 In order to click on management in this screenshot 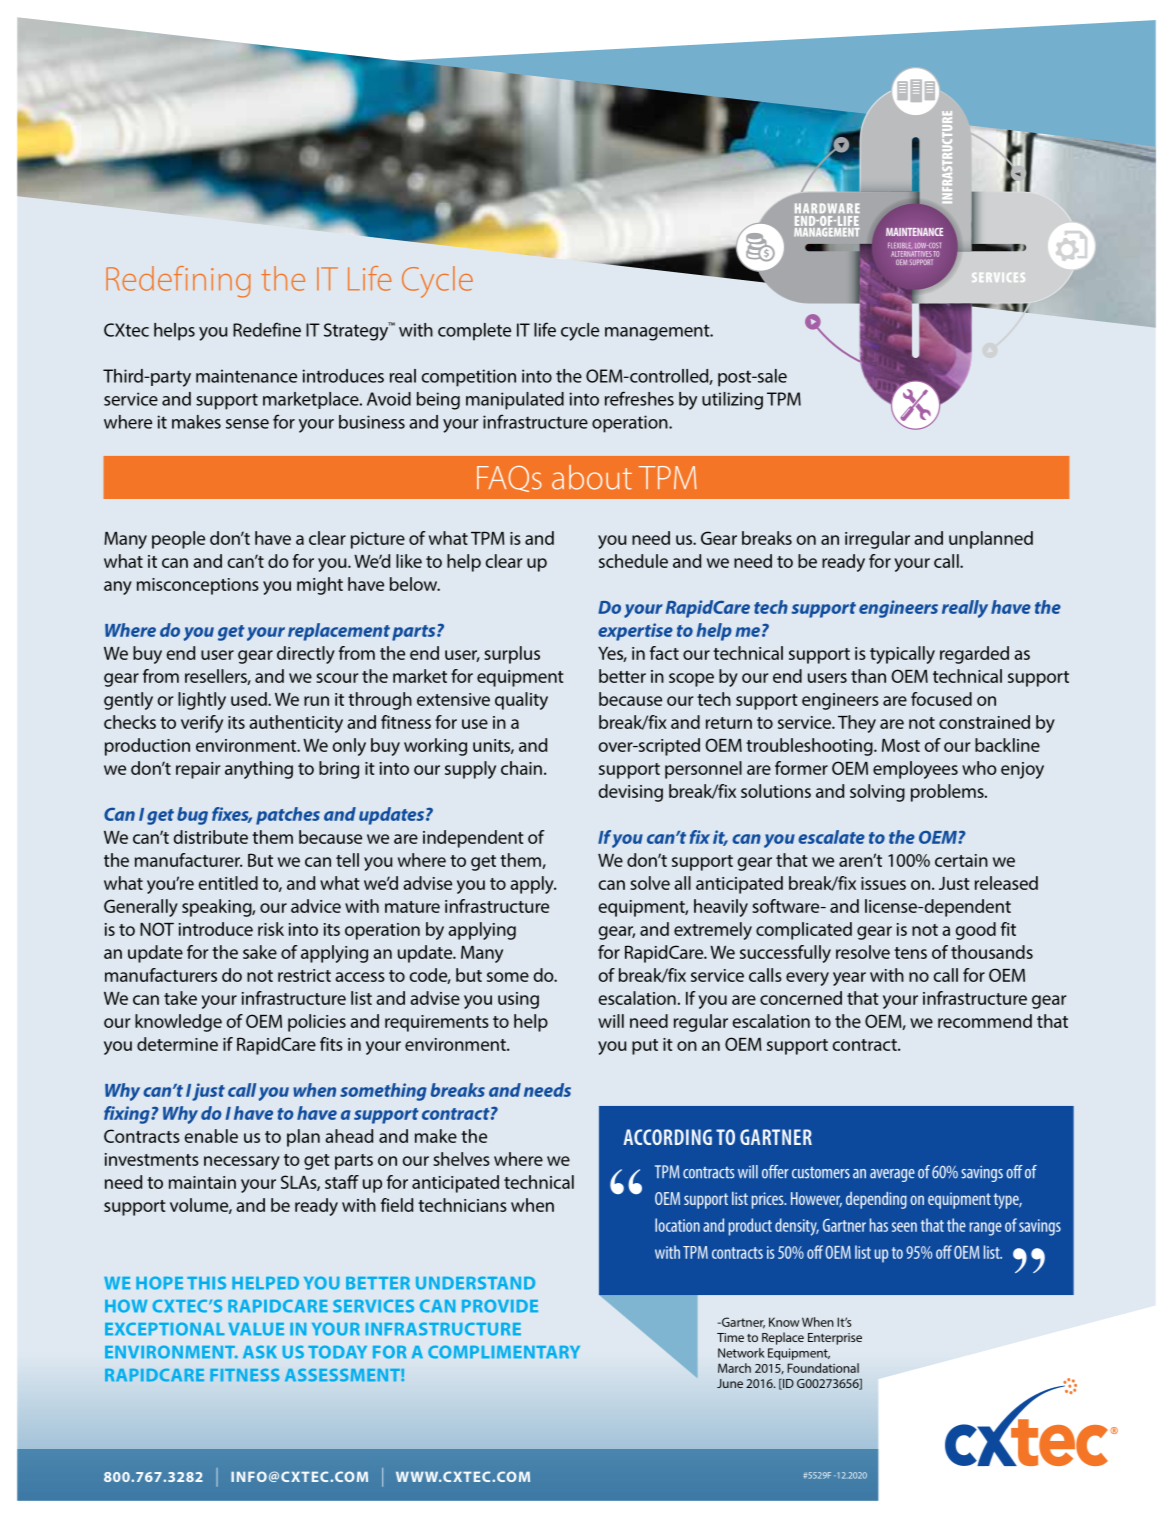, I will do `click(658, 332)`.
